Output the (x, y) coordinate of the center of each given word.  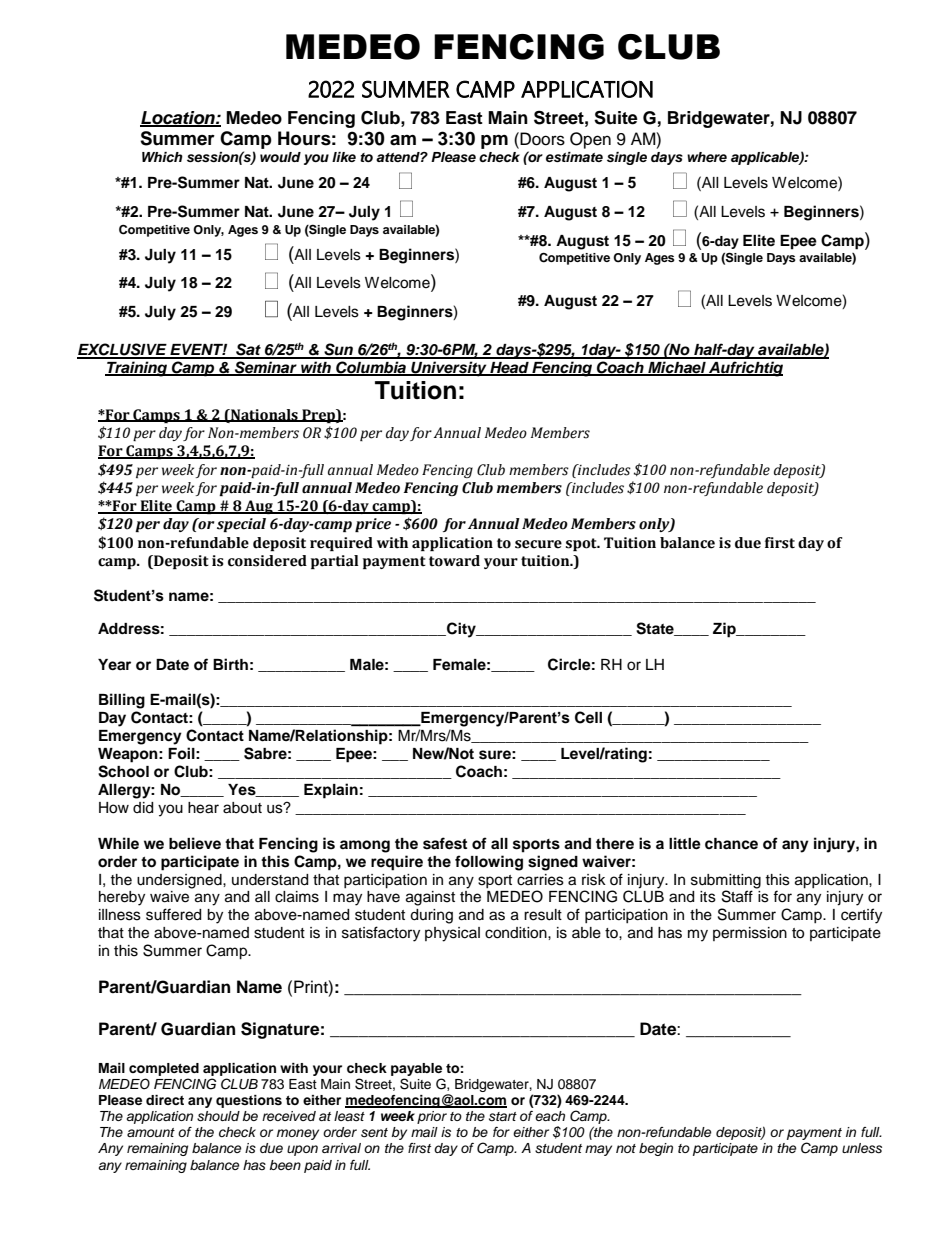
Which (162, 157)
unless (862, 1148)
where (707, 157)
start (503, 1116)
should (218, 1116)
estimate (574, 157)
